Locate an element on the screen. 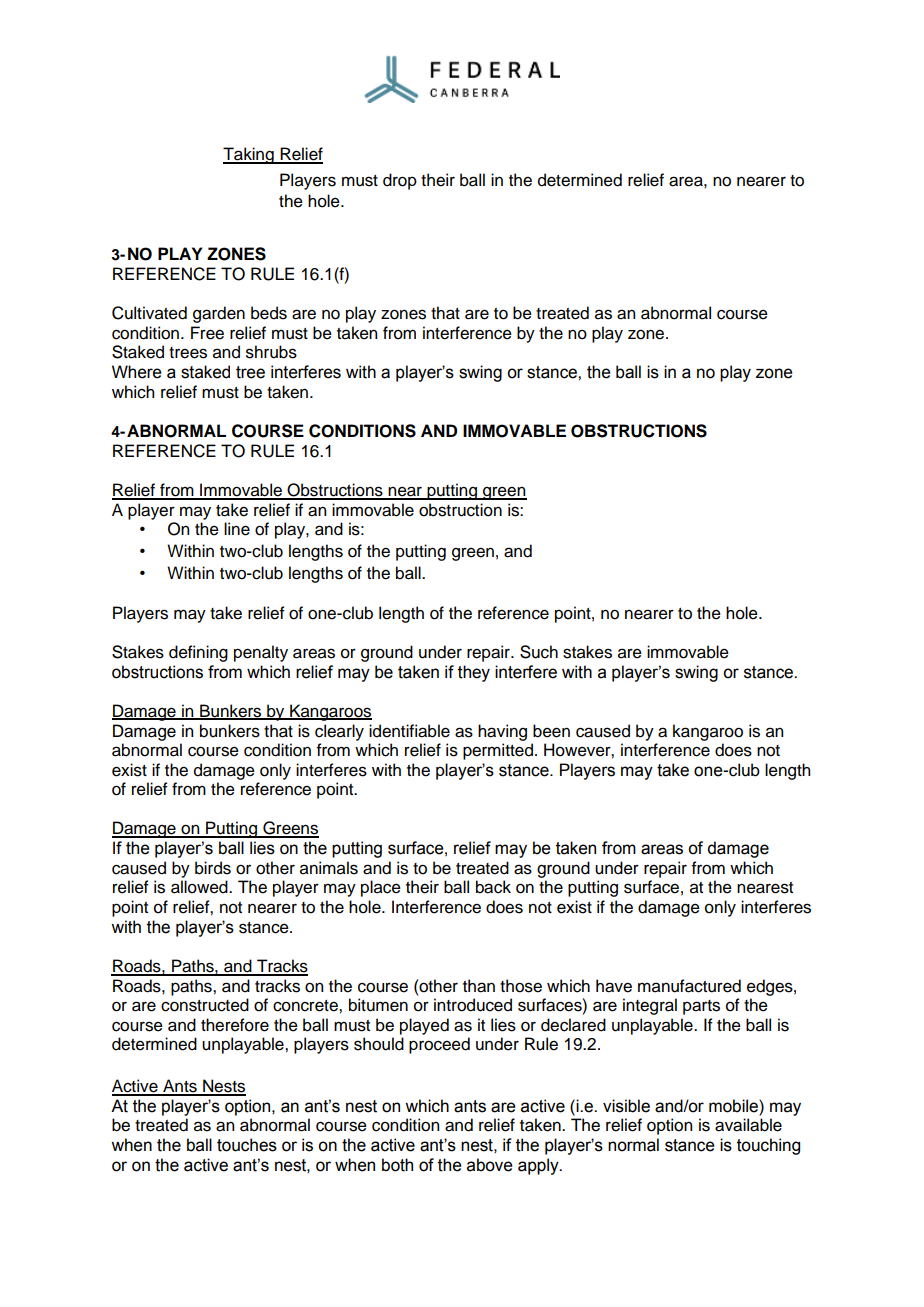 The height and width of the screenshot is (1307, 924). Taking is located at coordinates (249, 155).
